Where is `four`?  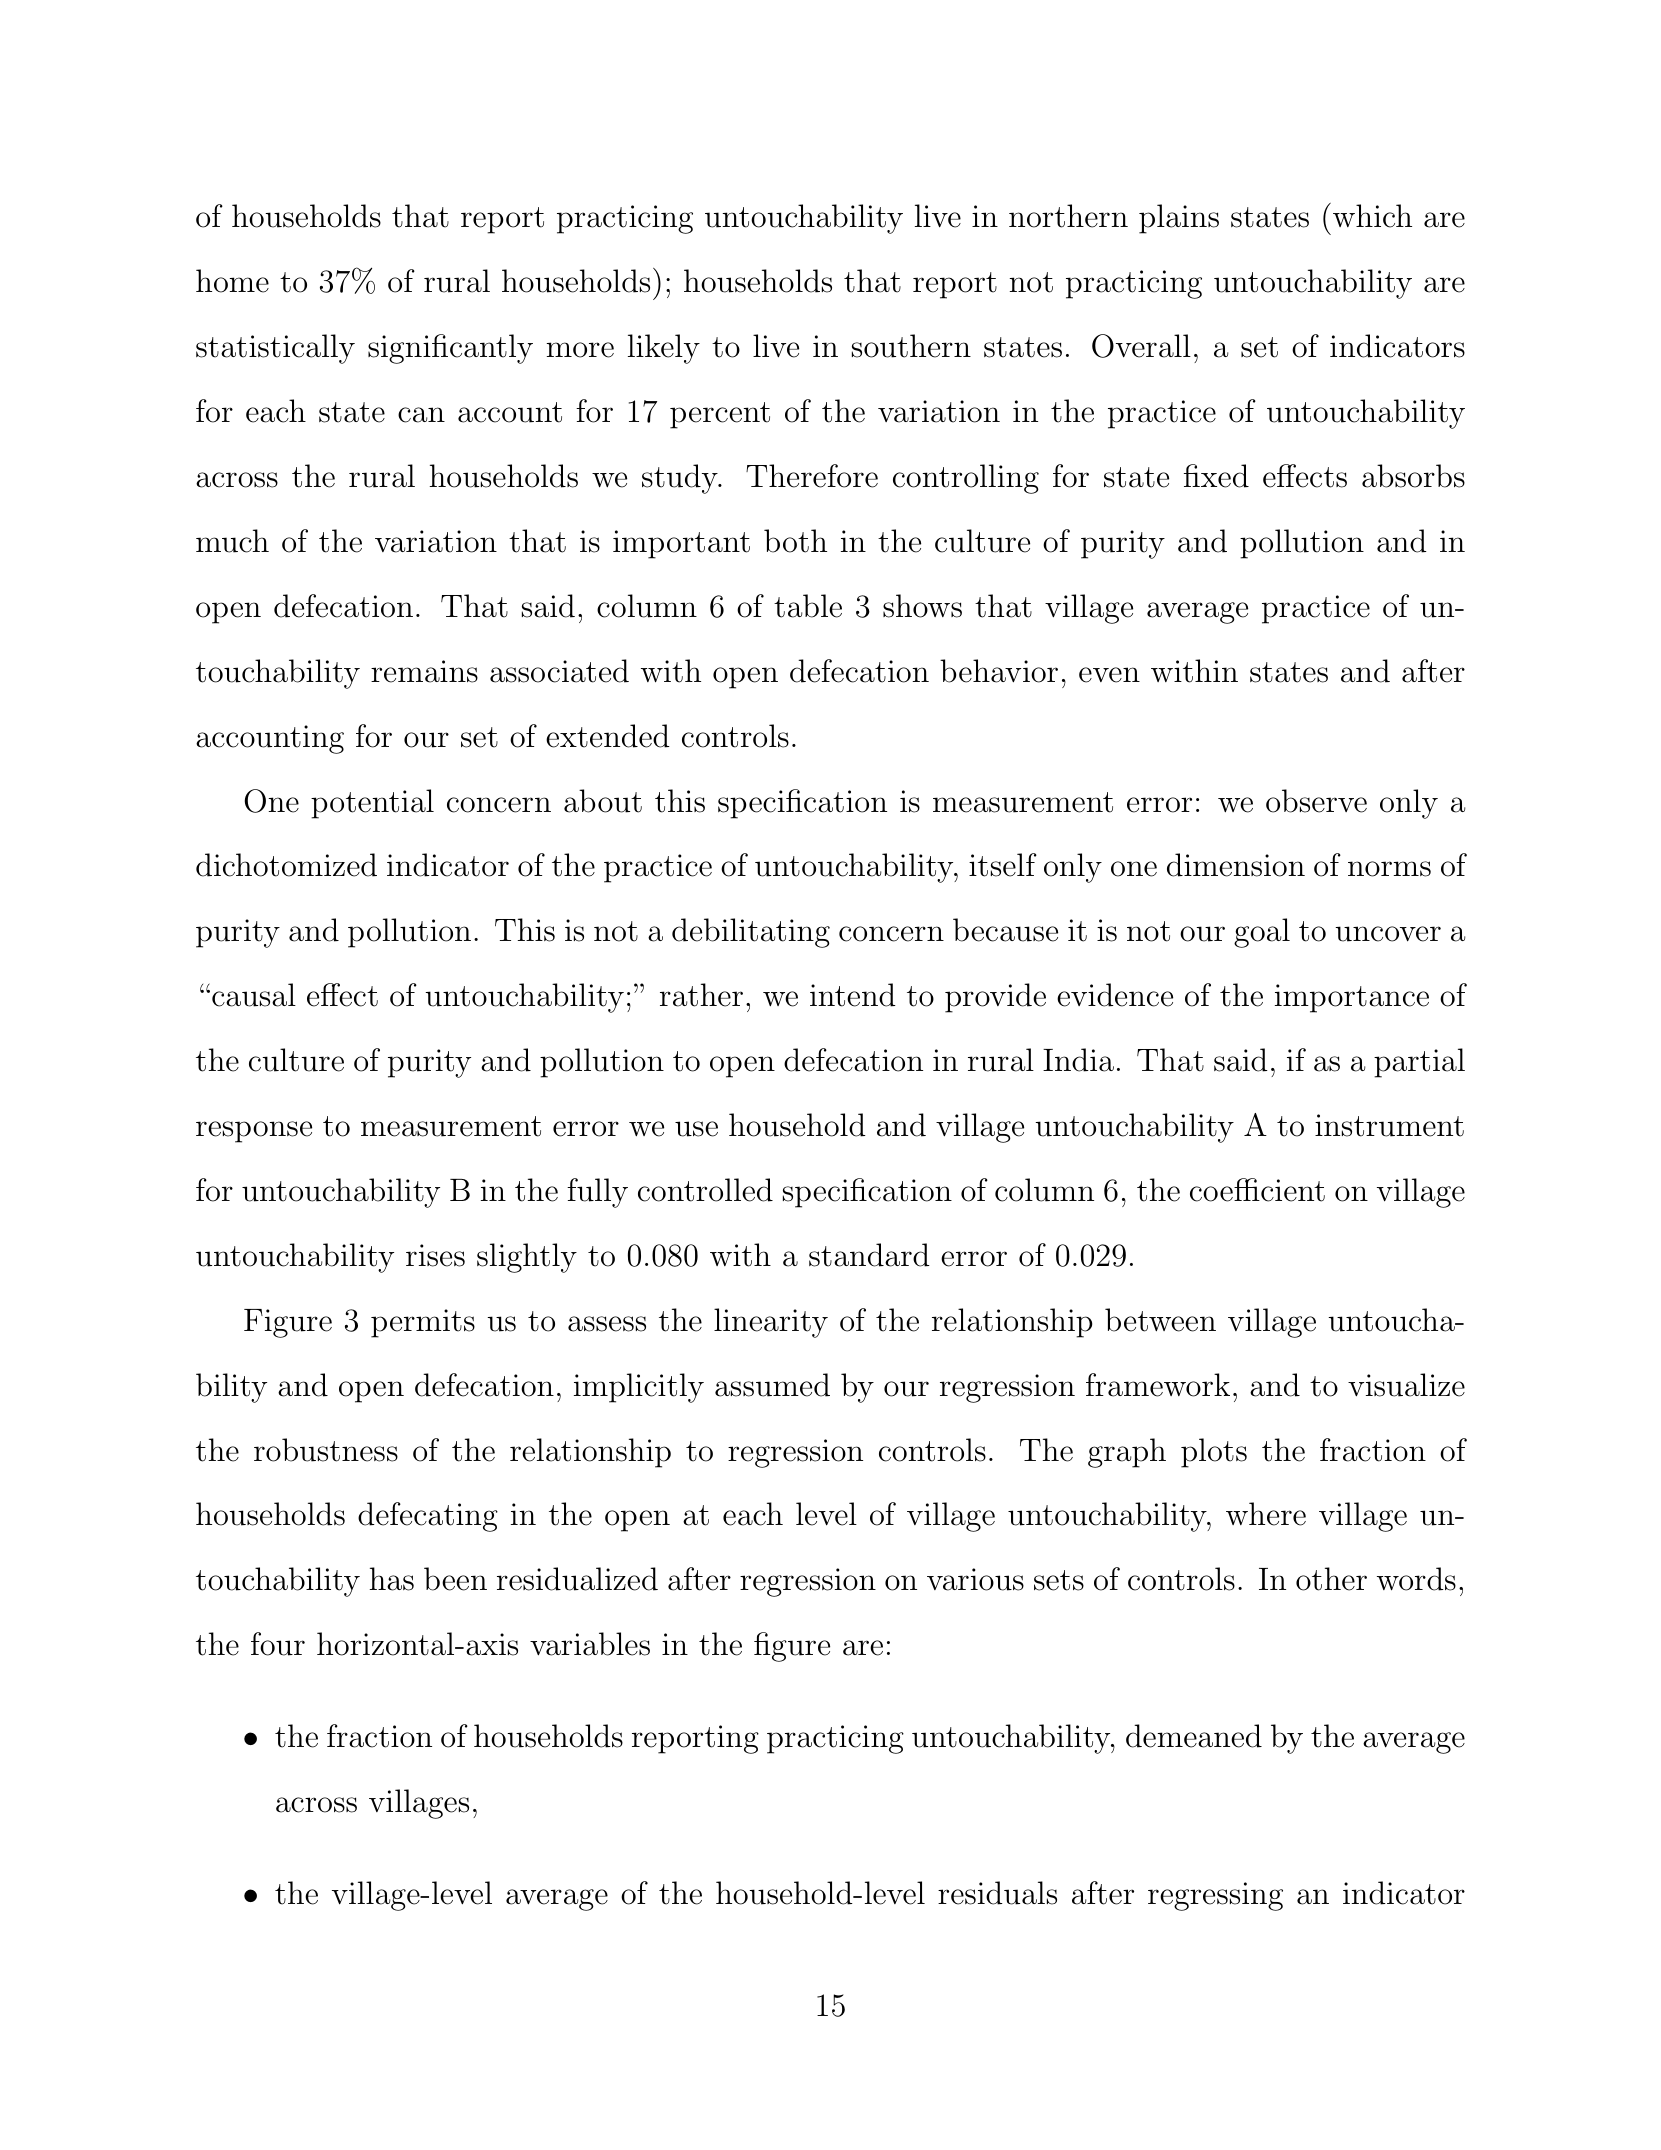 four is located at coordinates (278, 1644).
